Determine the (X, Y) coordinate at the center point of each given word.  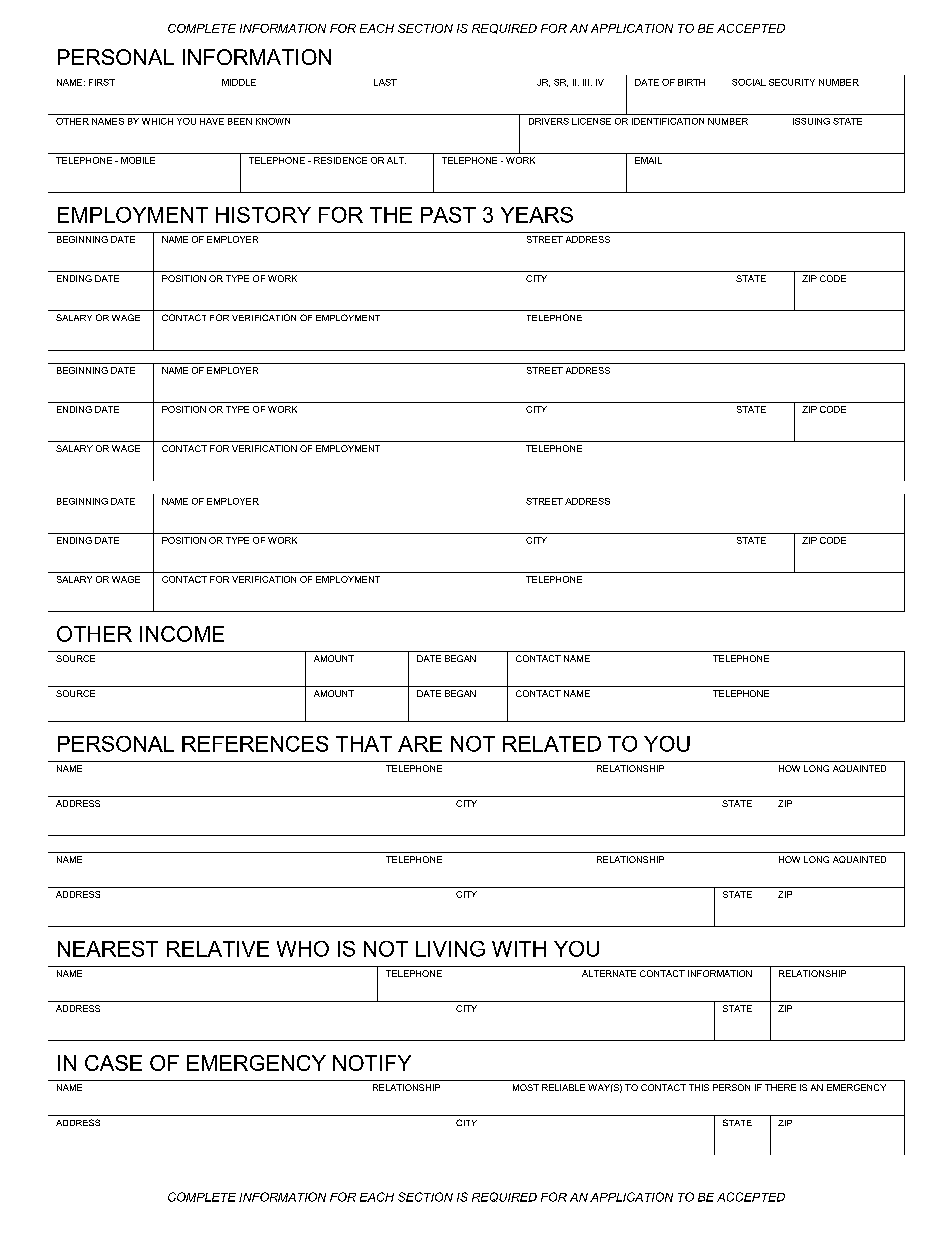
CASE (113, 1063)
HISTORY (263, 215)
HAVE (212, 121)
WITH (519, 949)
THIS (699, 1087)
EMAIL (648, 160)
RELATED (552, 744)
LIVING (450, 949)
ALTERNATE (609, 973)
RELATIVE (218, 949)
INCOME (182, 634)
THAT (364, 744)
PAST (448, 215)
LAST (385, 82)
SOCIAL (749, 82)
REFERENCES (255, 744)
